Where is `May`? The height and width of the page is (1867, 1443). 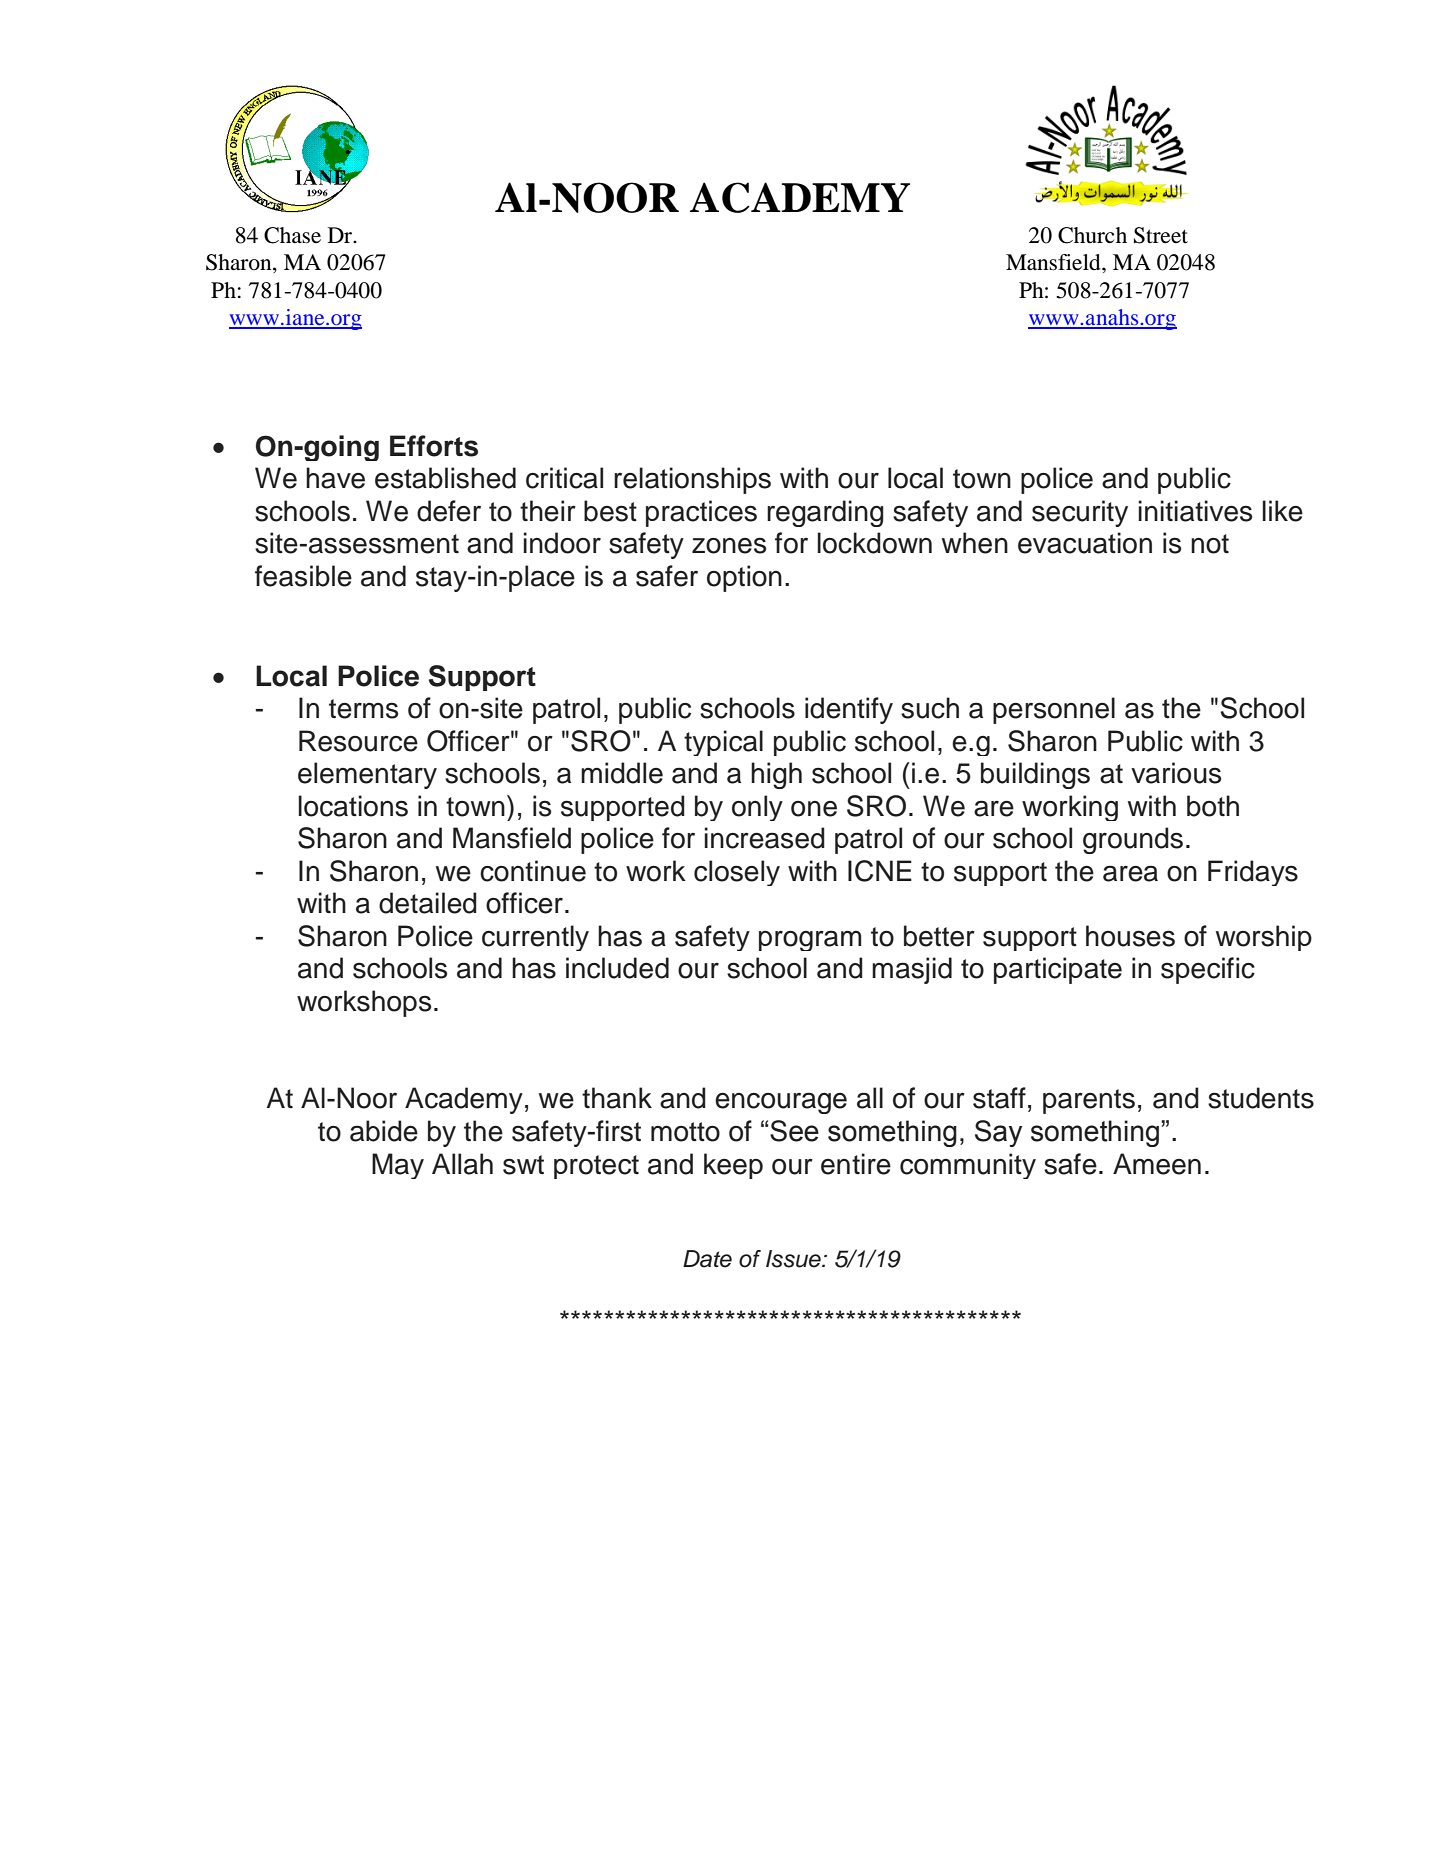
May is located at coordinates (398, 1166).
